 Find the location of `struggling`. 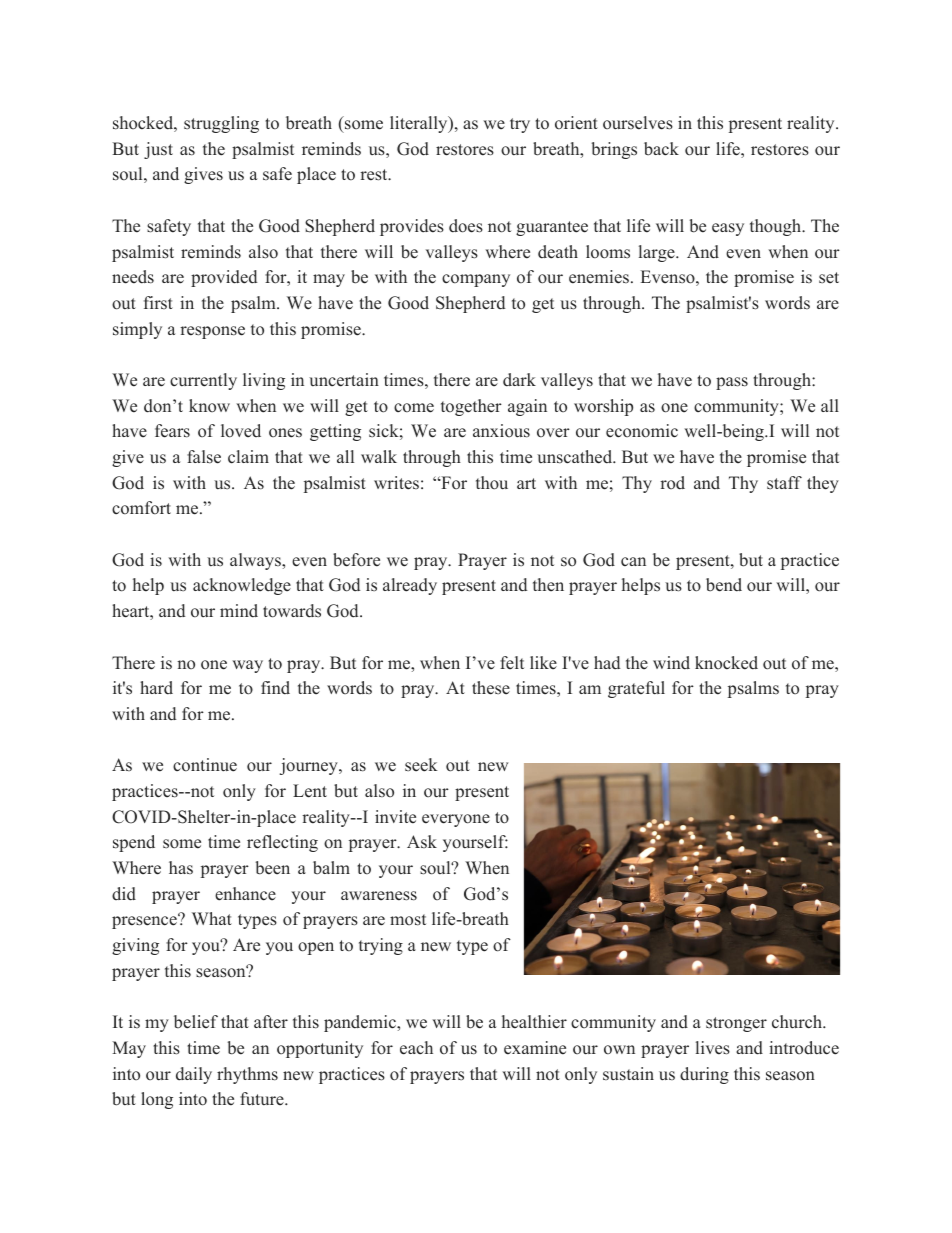

struggling is located at coordinates (221, 124).
